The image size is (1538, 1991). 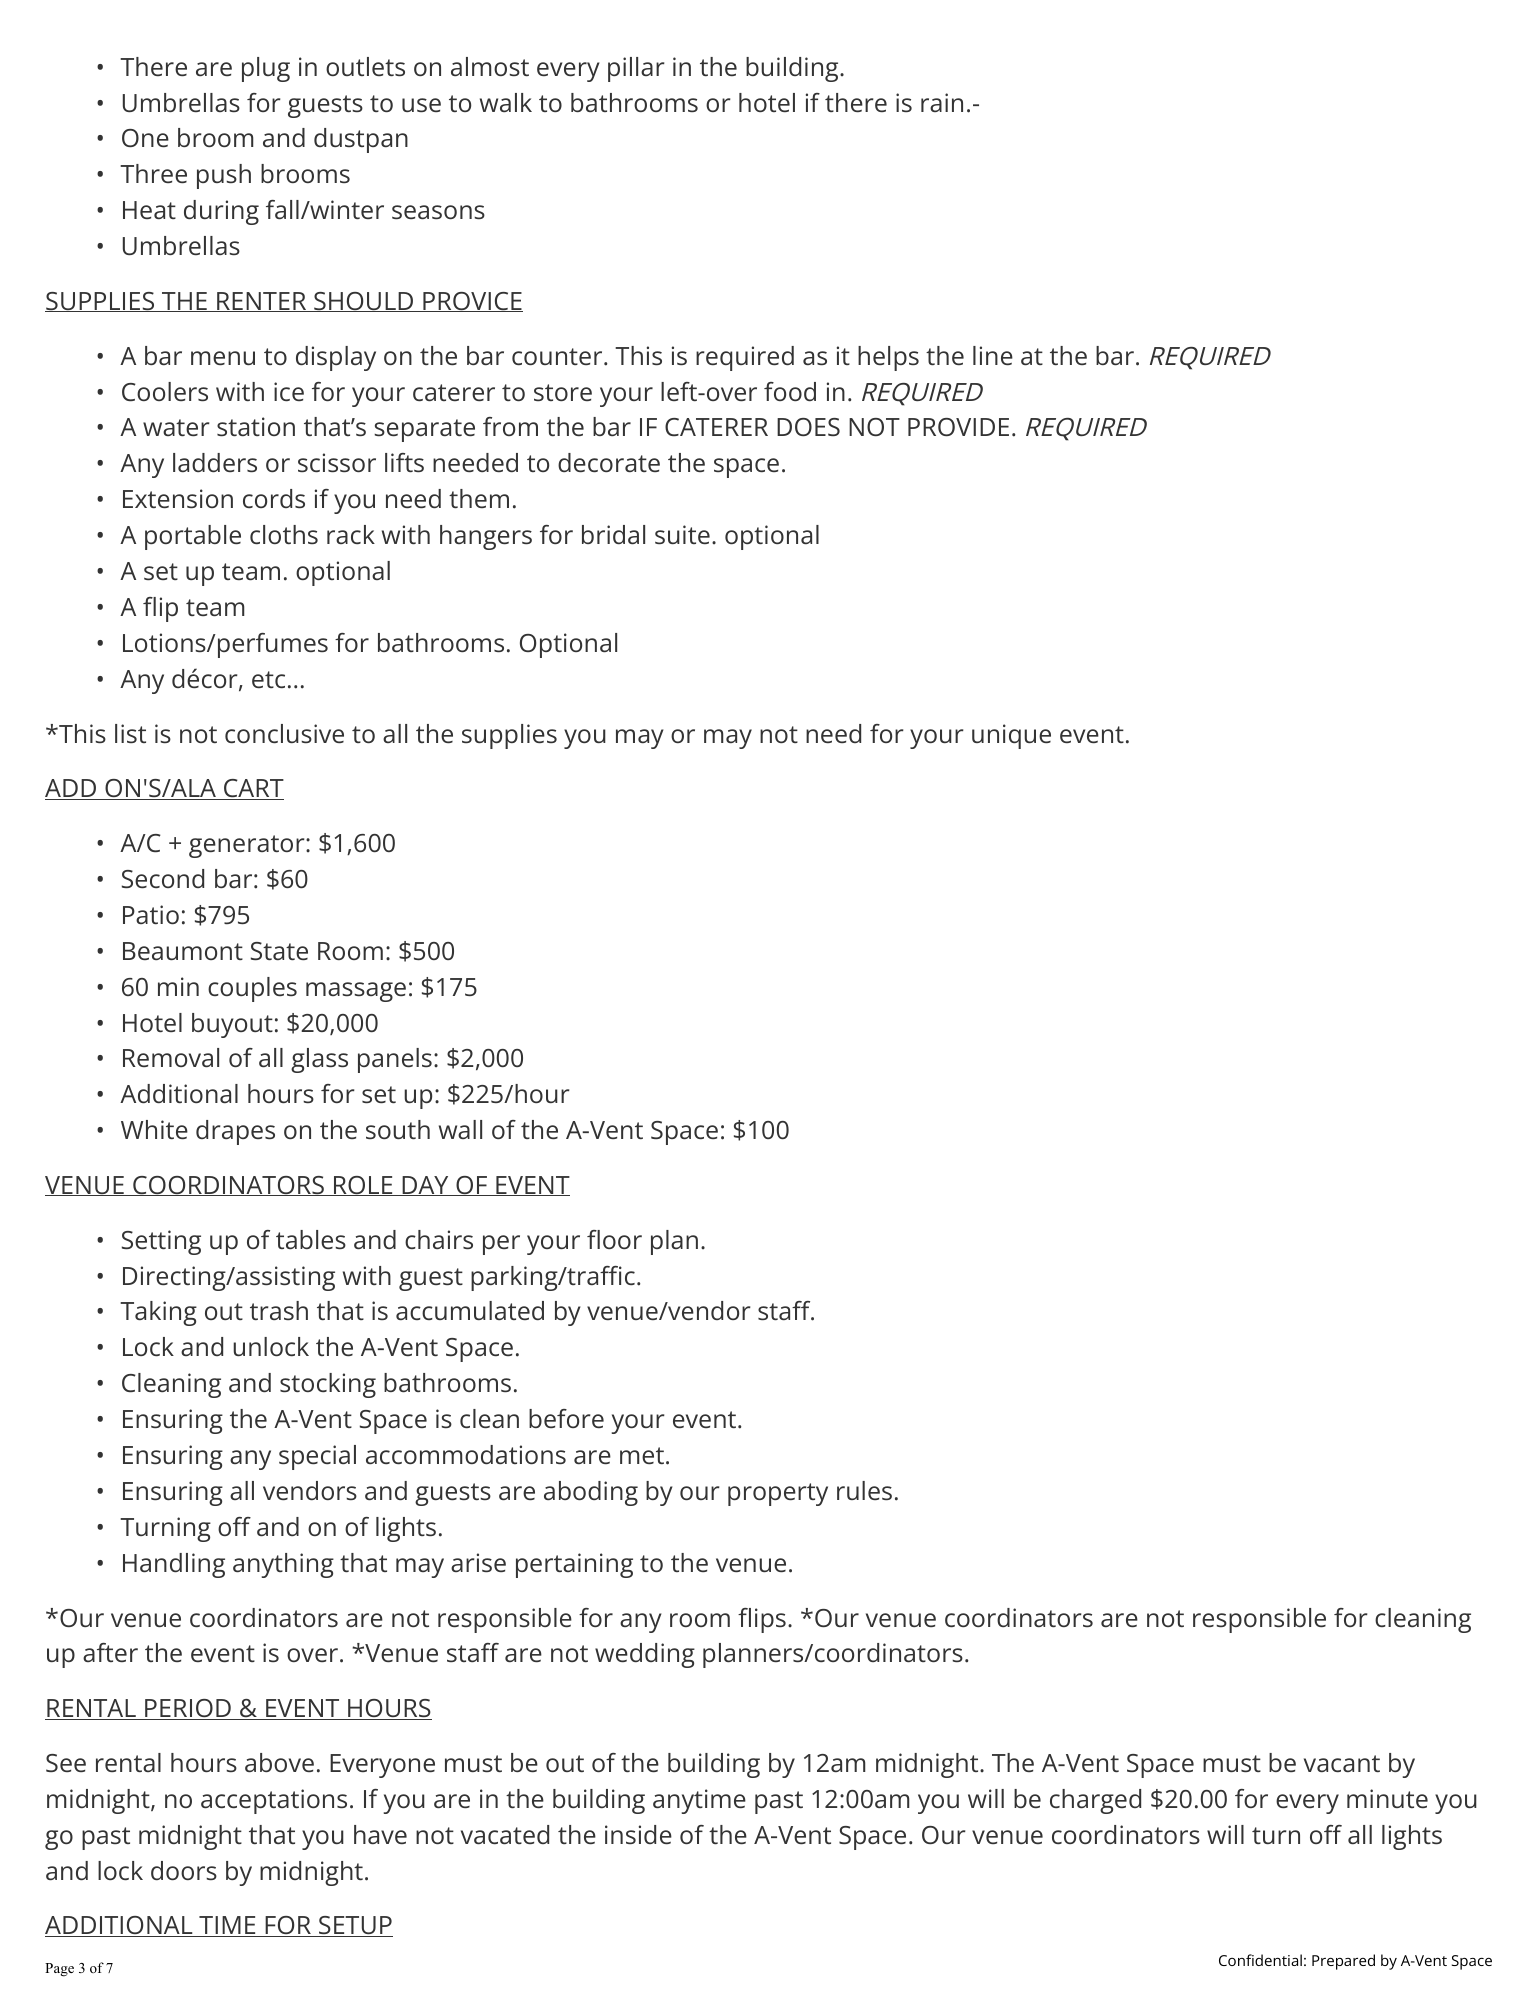 I want to click on unique, so click(x=1011, y=736).
